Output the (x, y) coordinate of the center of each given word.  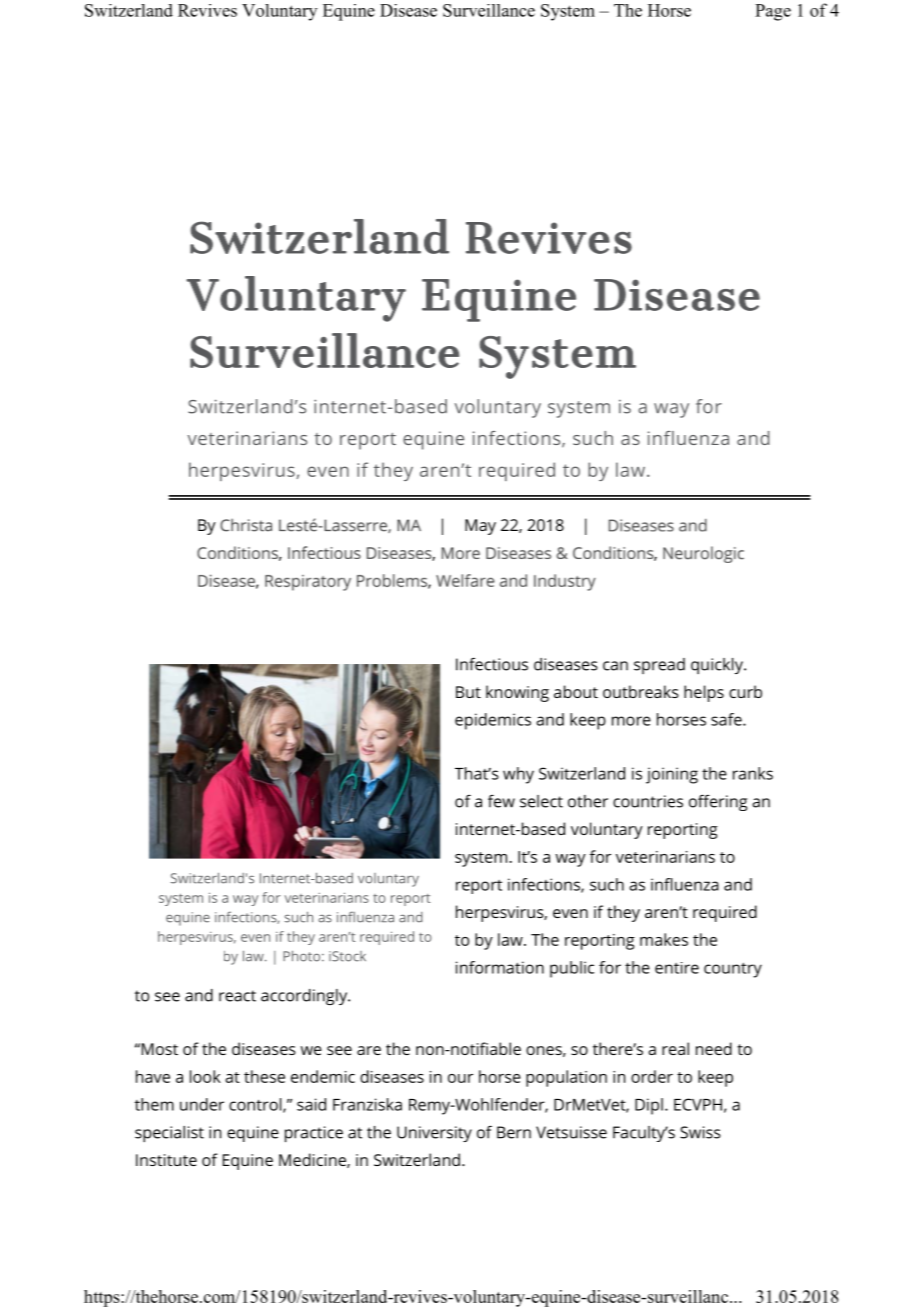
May (480, 527)
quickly (718, 666)
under (202, 1104)
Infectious (492, 664)
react (237, 996)
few (501, 801)
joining (672, 775)
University (434, 1134)
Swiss (700, 1132)
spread (659, 666)
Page (773, 12)
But (468, 692)
